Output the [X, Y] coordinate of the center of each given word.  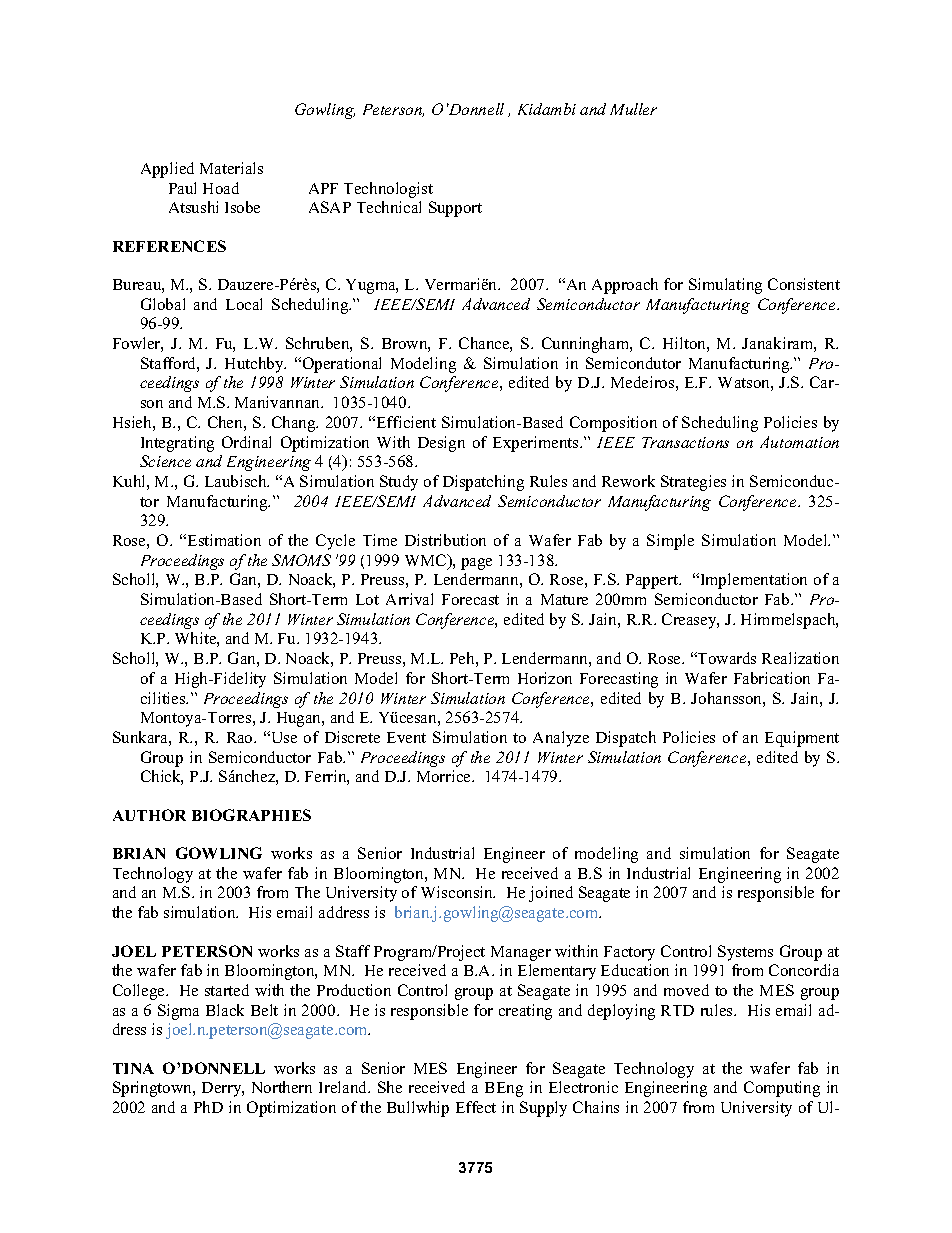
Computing [782, 1089]
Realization [800, 658]
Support [455, 209]
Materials [231, 168]
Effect [476, 1107]
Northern [282, 1087]
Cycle [335, 542]
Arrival [409, 599]
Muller [633, 109]
